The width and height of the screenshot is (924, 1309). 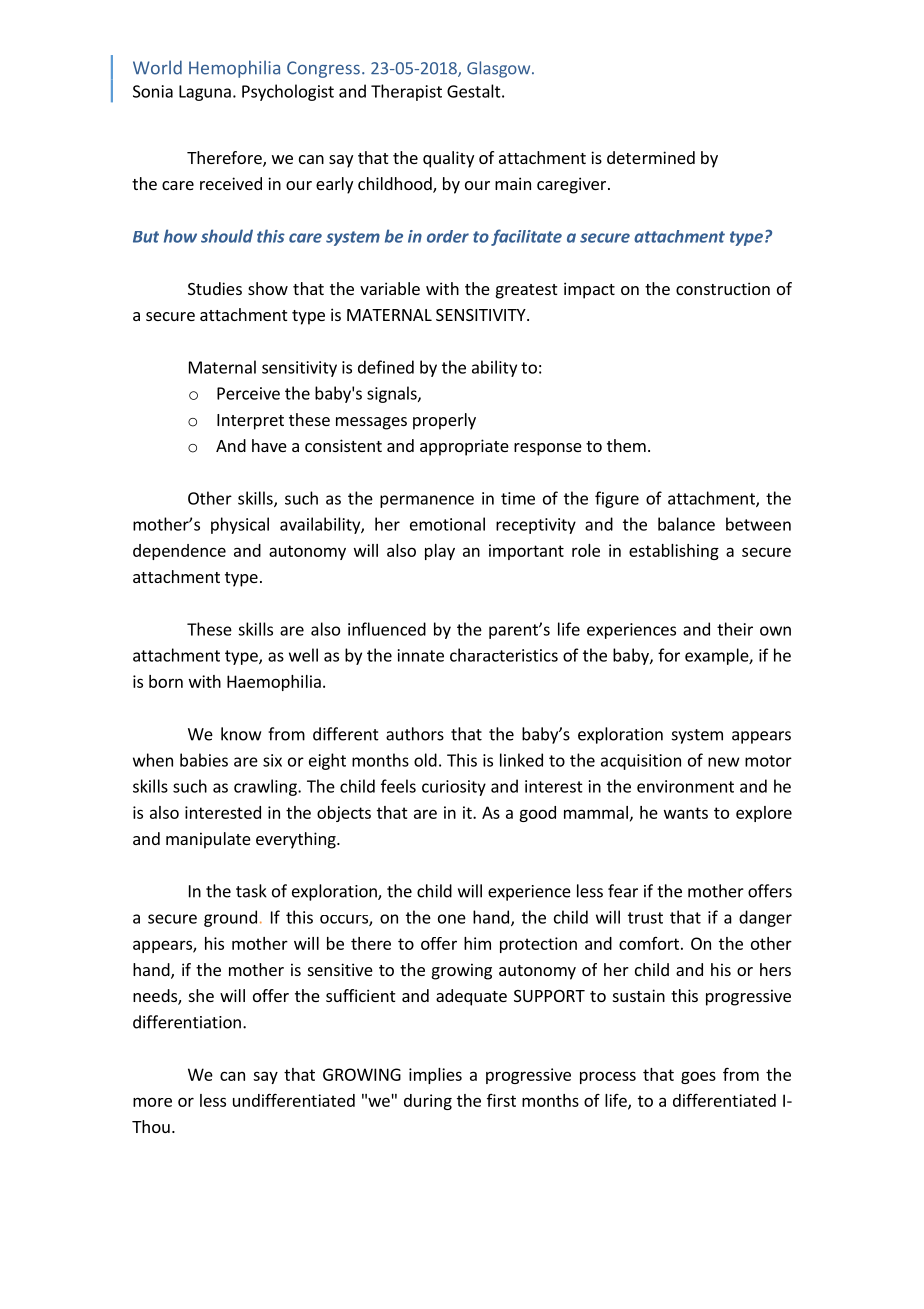 What do you see at coordinates (645, 918) in the screenshot?
I see `trust` at bounding box center [645, 918].
